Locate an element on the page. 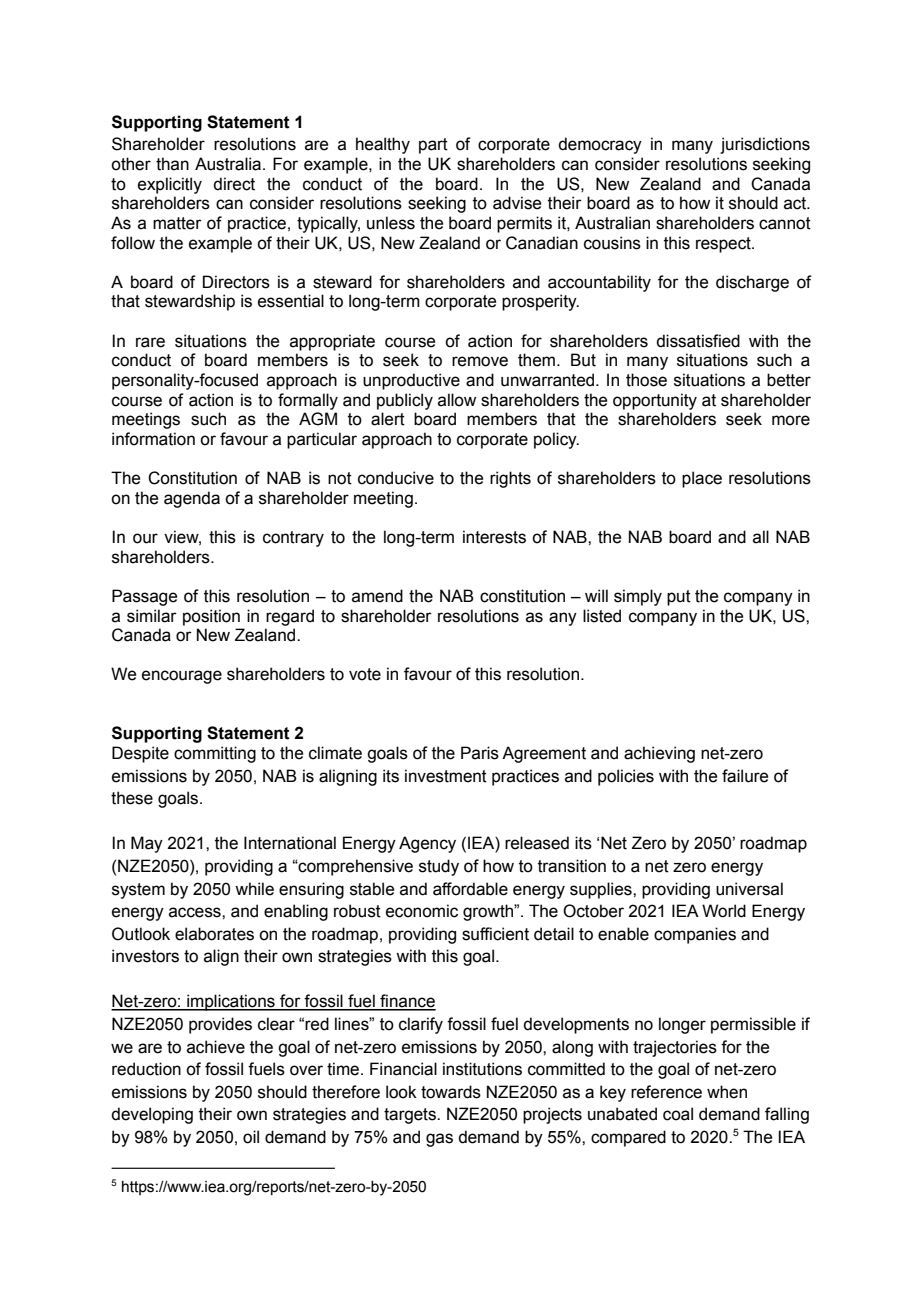 The width and height of the page is (924, 1307). affordable is located at coordinates (470, 889).
